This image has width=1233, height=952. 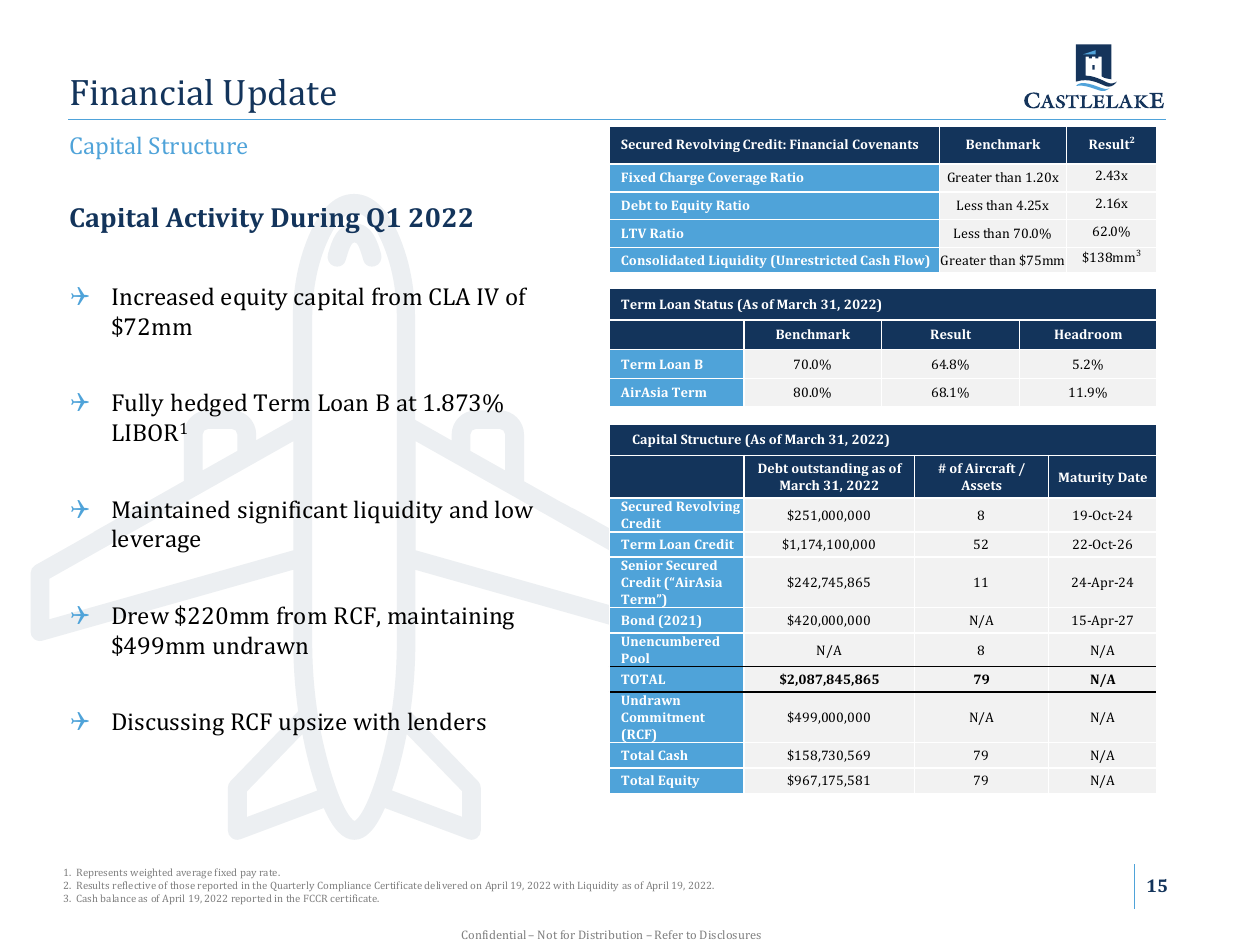 What do you see at coordinates (682, 178) in the image?
I see `Charge` at bounding box center [682, 178].
